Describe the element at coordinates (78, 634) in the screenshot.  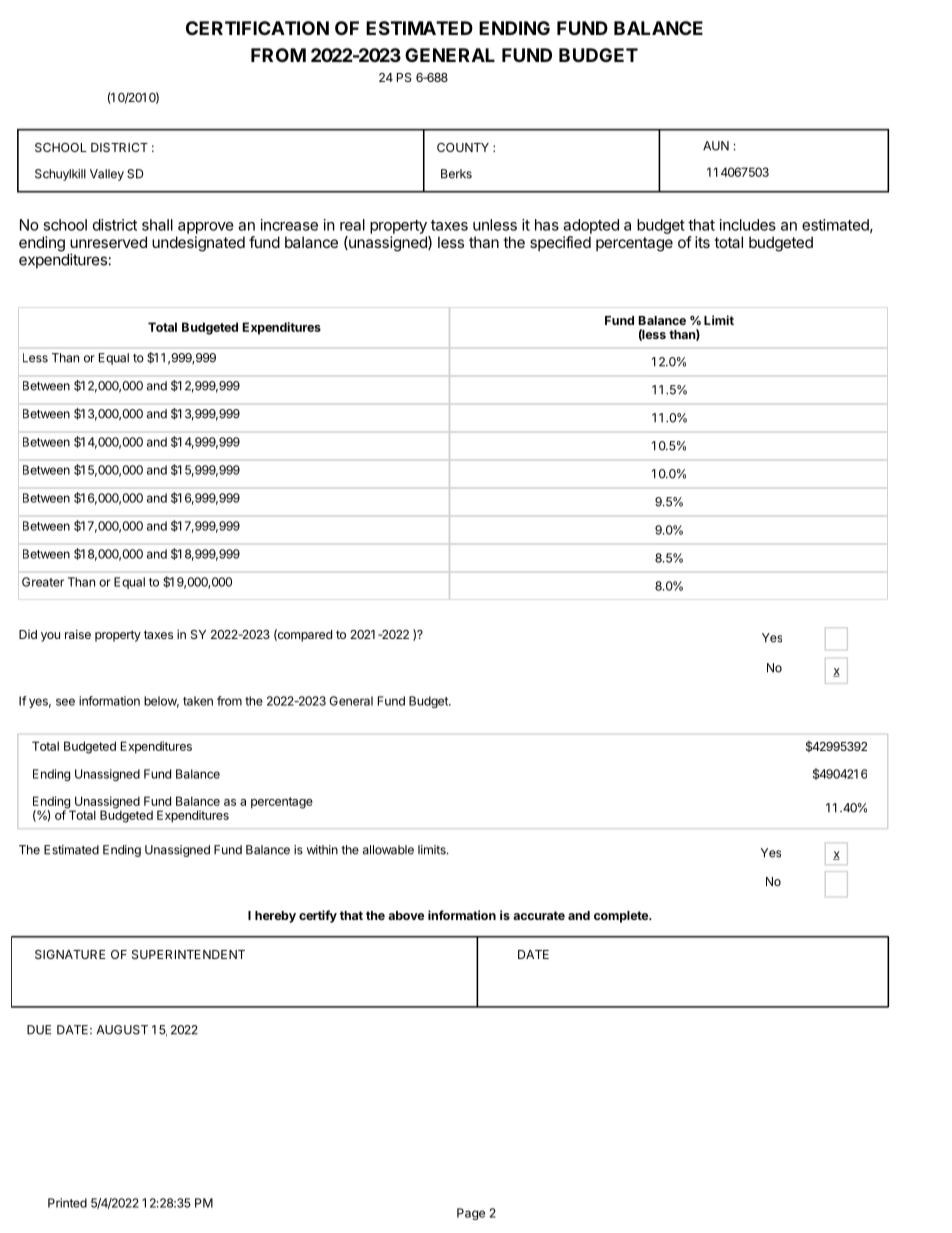
I see `raise` at that location.
